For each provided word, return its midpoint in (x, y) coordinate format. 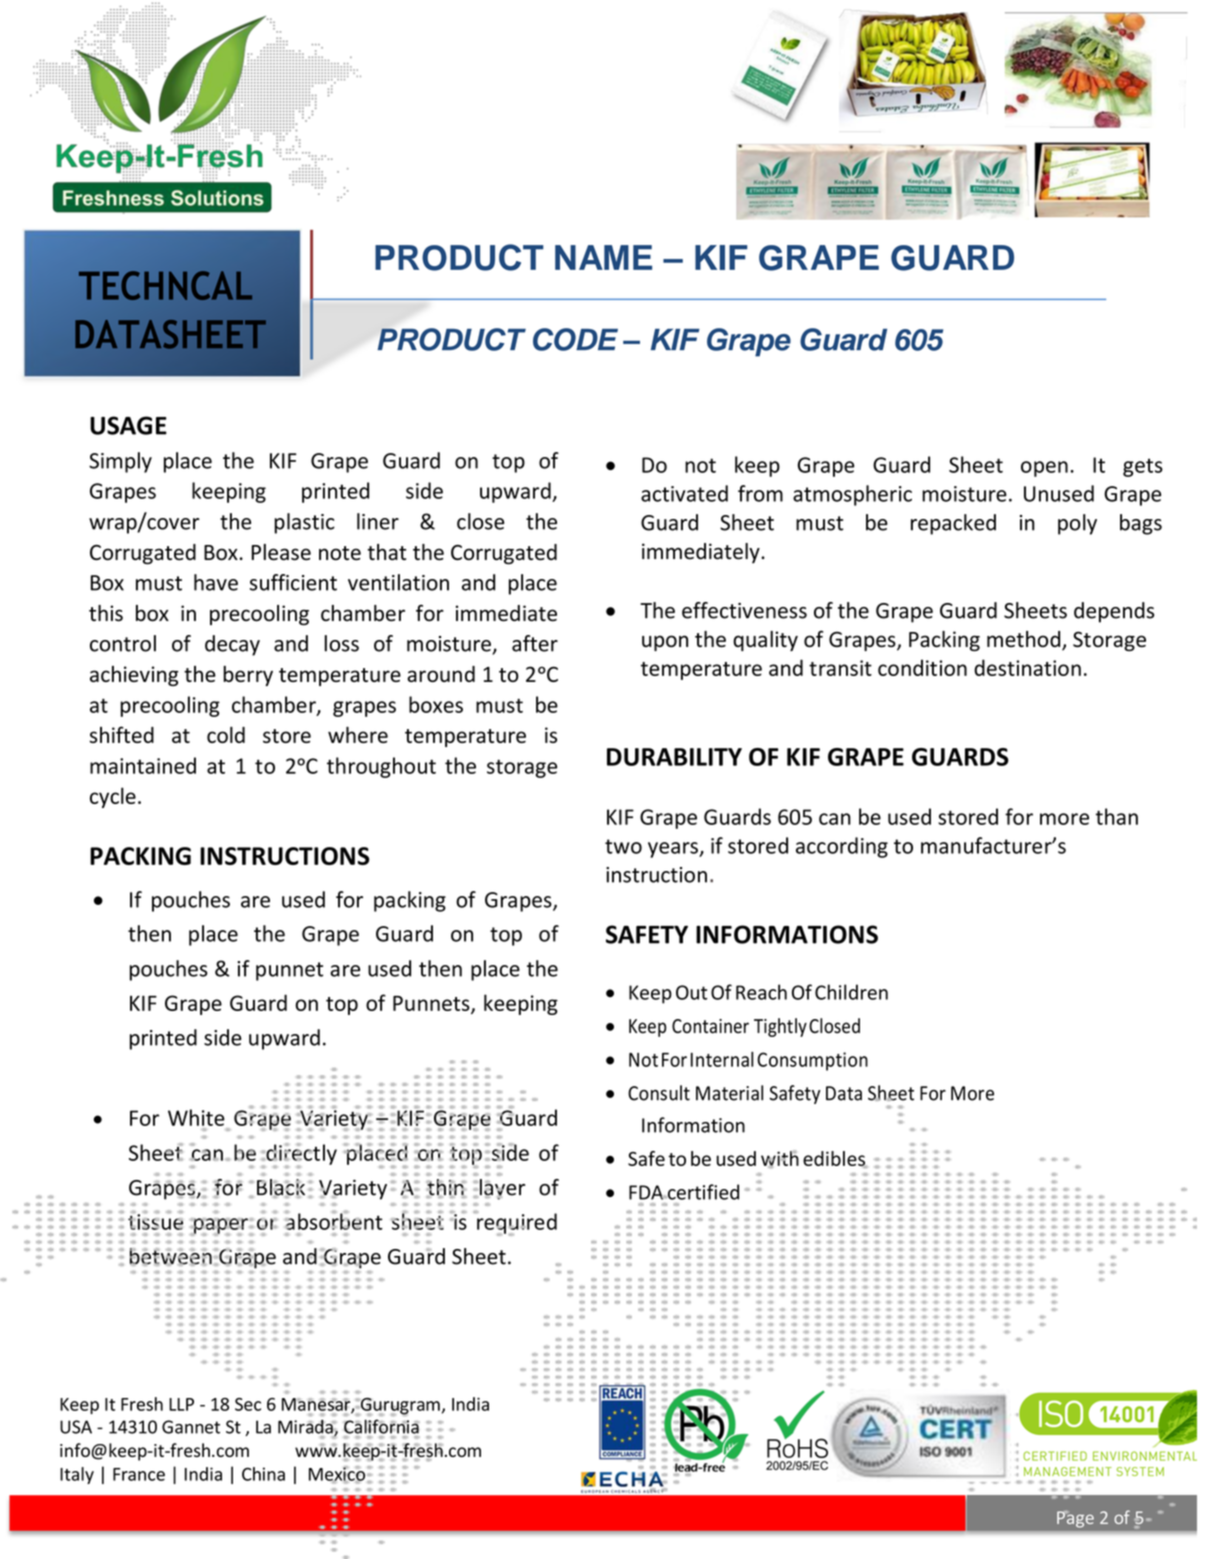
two (623, 846)
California (381, 1427)
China (263, 1474)
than (1117, 816)
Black (281, 1188)
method (1025, 640)
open (1044, 469)
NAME (603, 257)
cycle (113, 797)
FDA (647, 1192)
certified (702, 1192)
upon (665, 643)
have (216, 582)
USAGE (128, 425)
